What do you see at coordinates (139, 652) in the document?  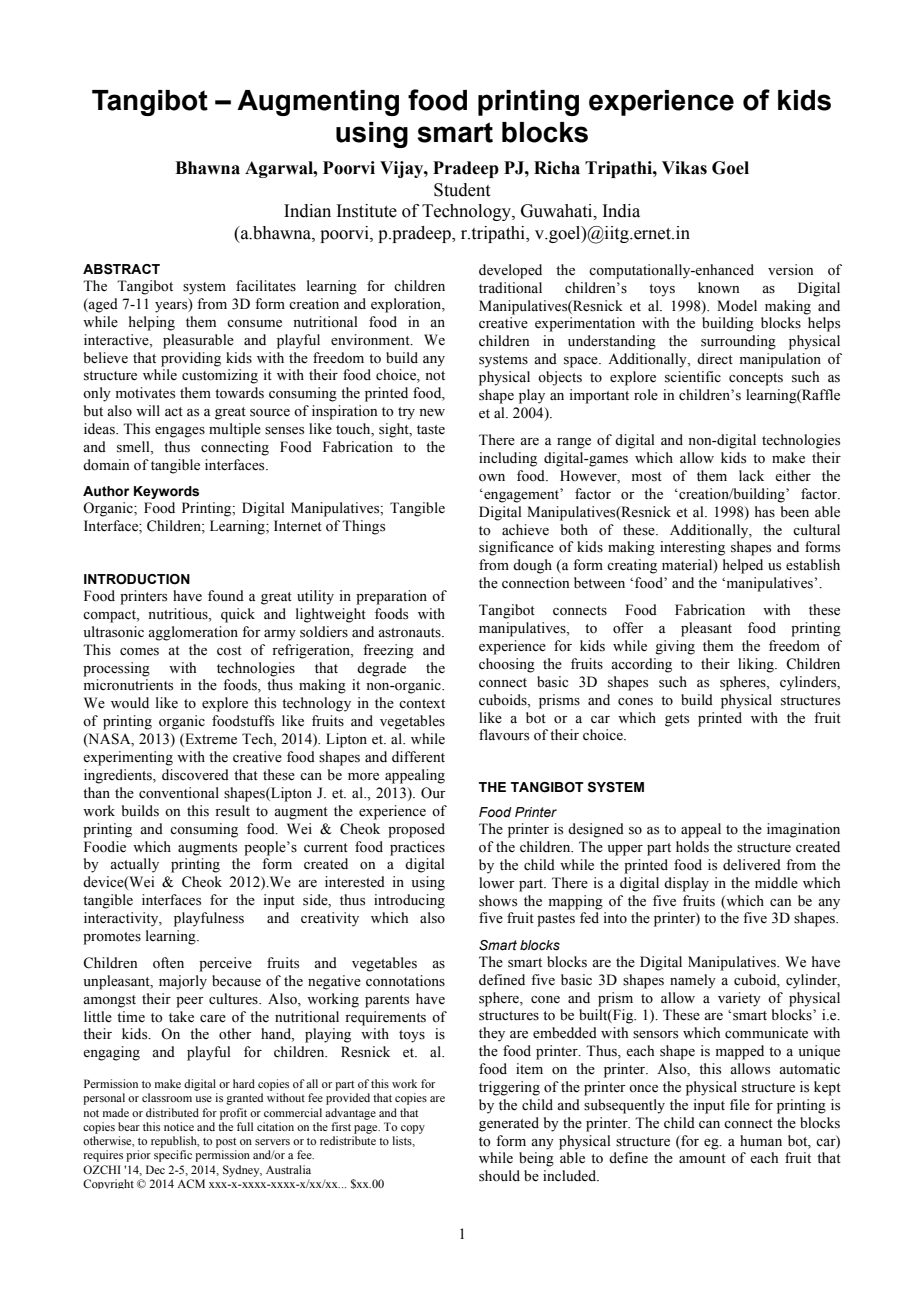 I see `comes` at bounding box center [139, 652].
